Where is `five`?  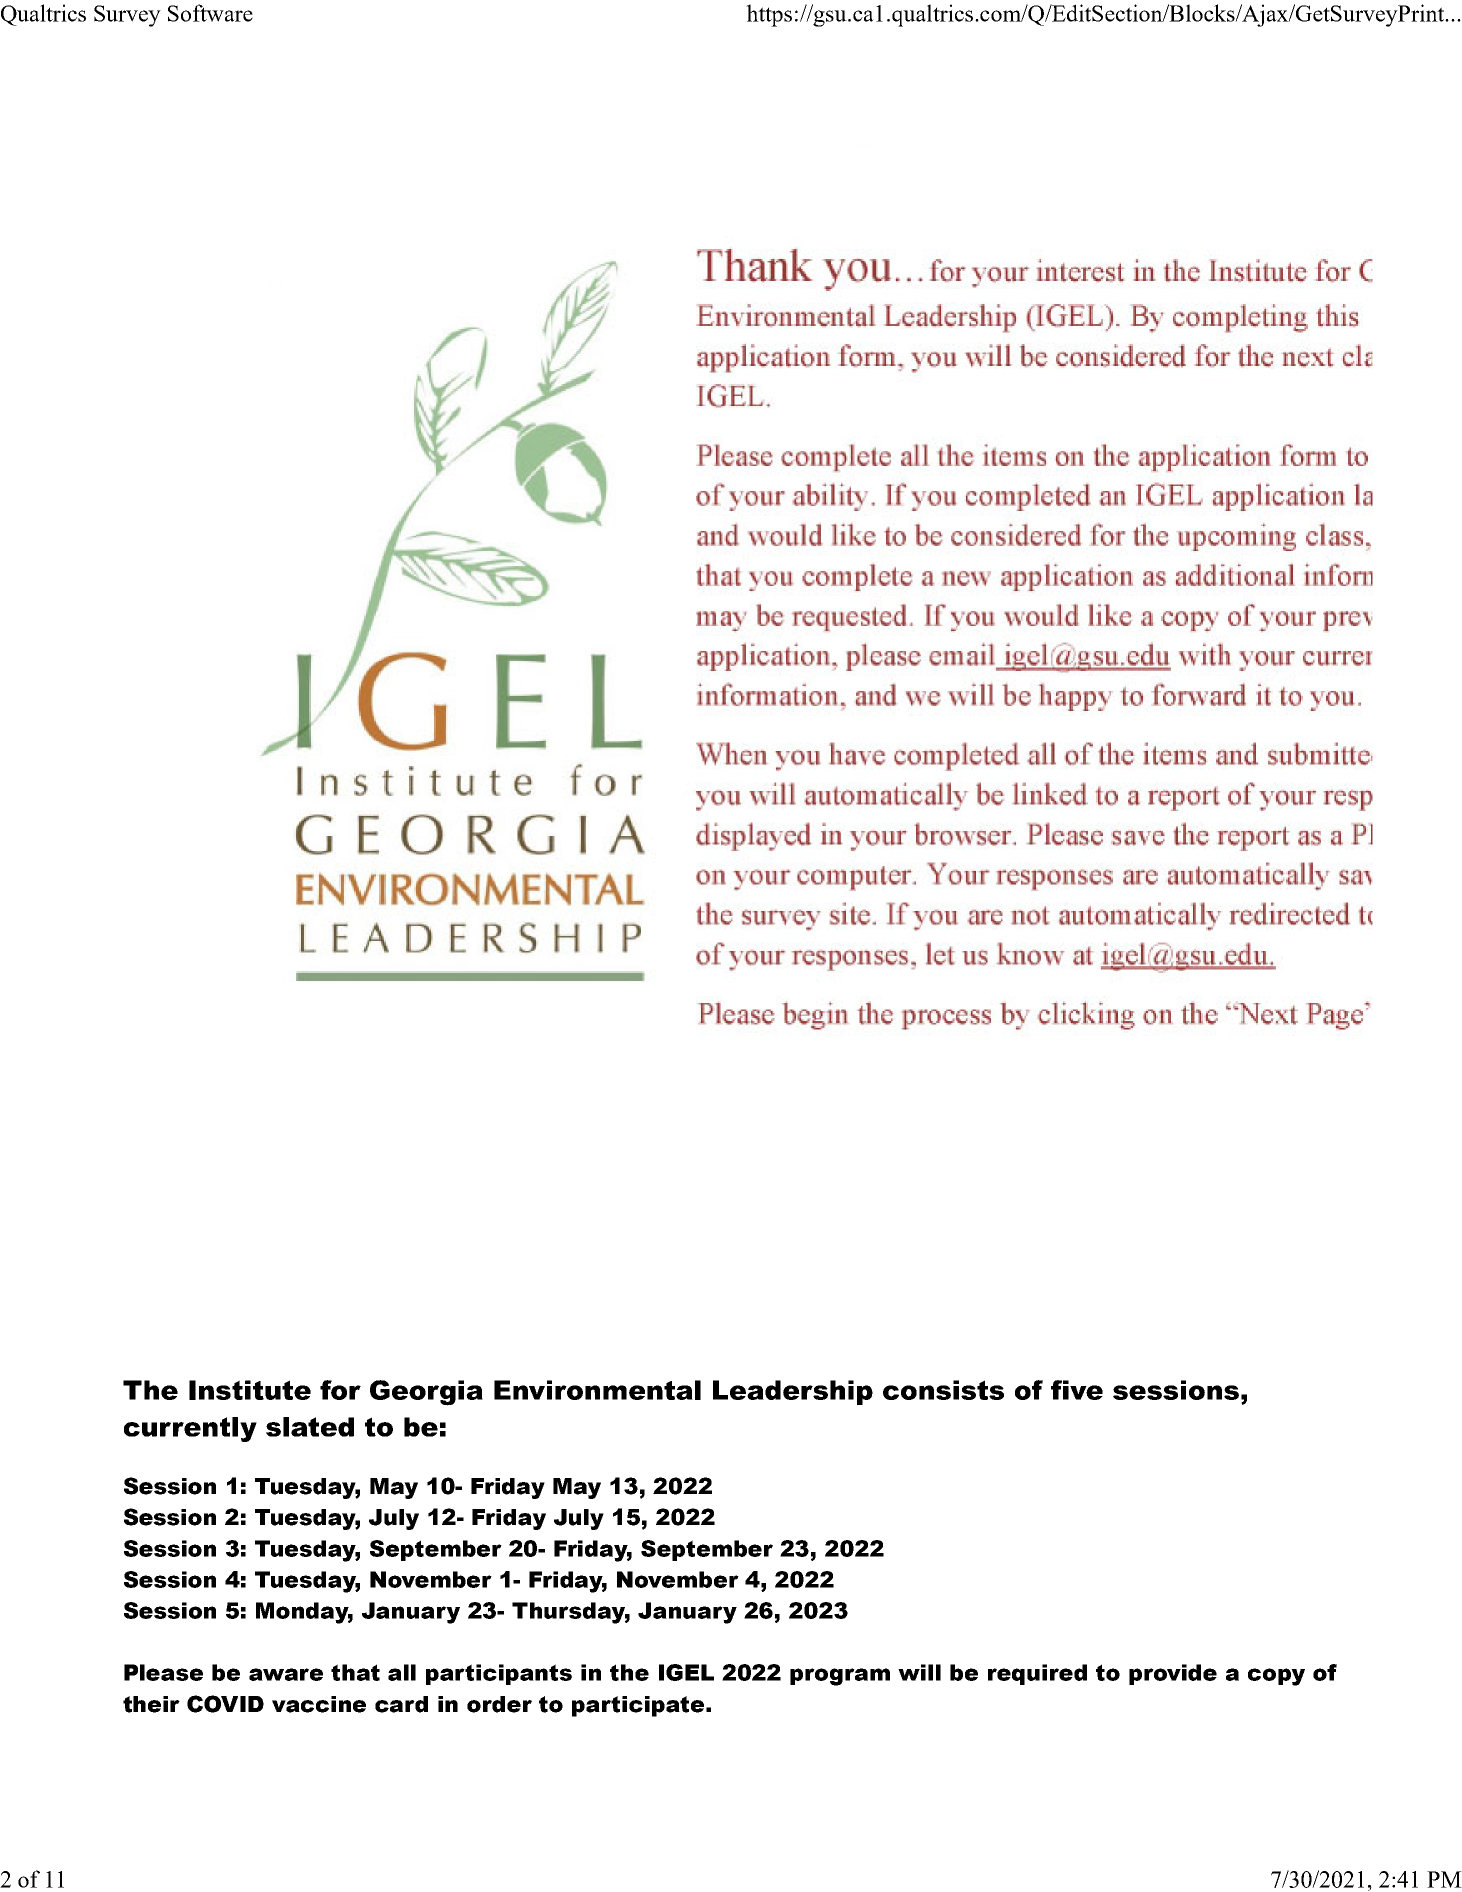 five is located at coordinates (1077, 1390).
